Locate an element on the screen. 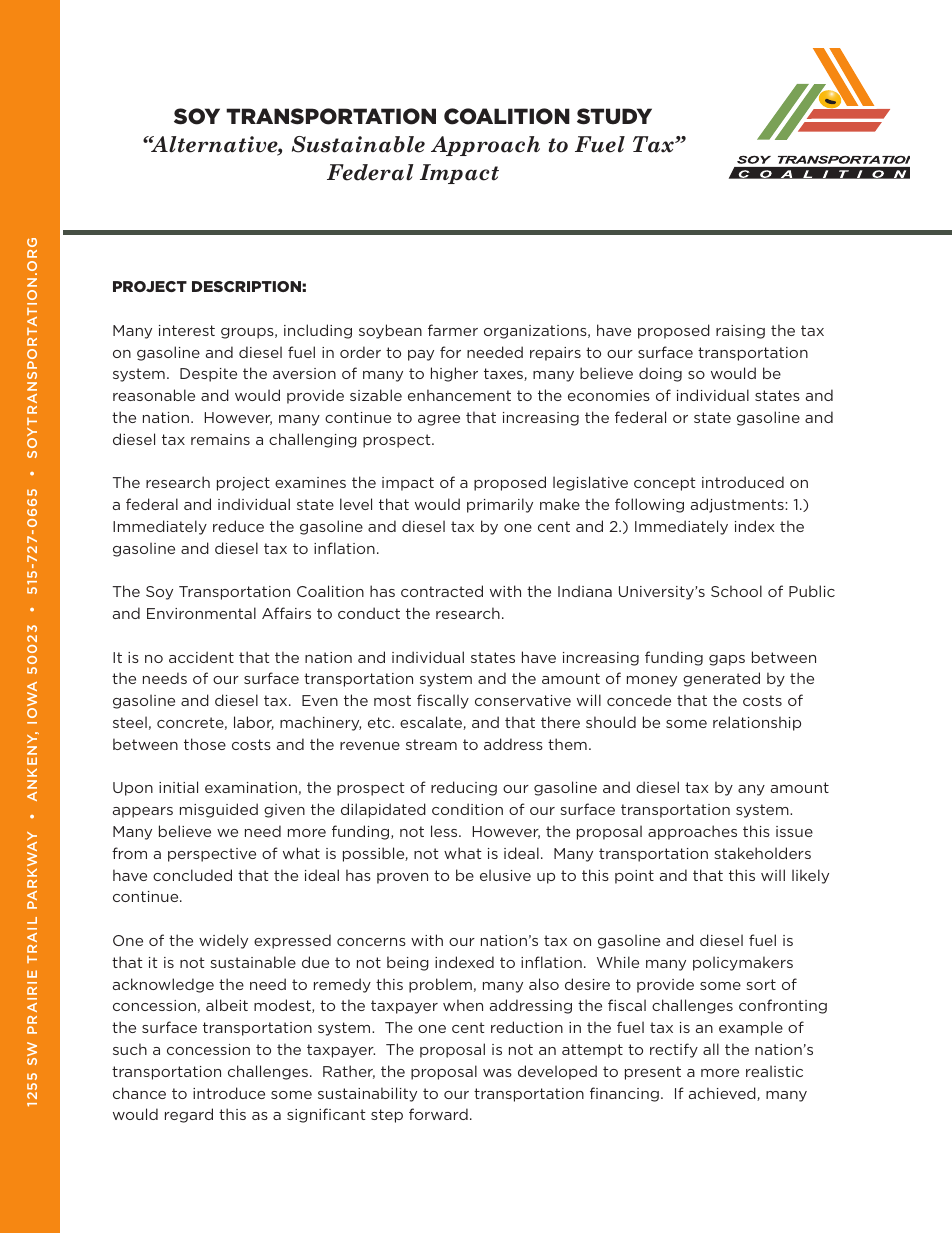 The height and width of the screenshot is (1233, 952). was is located at coordinates (497, 1073).
